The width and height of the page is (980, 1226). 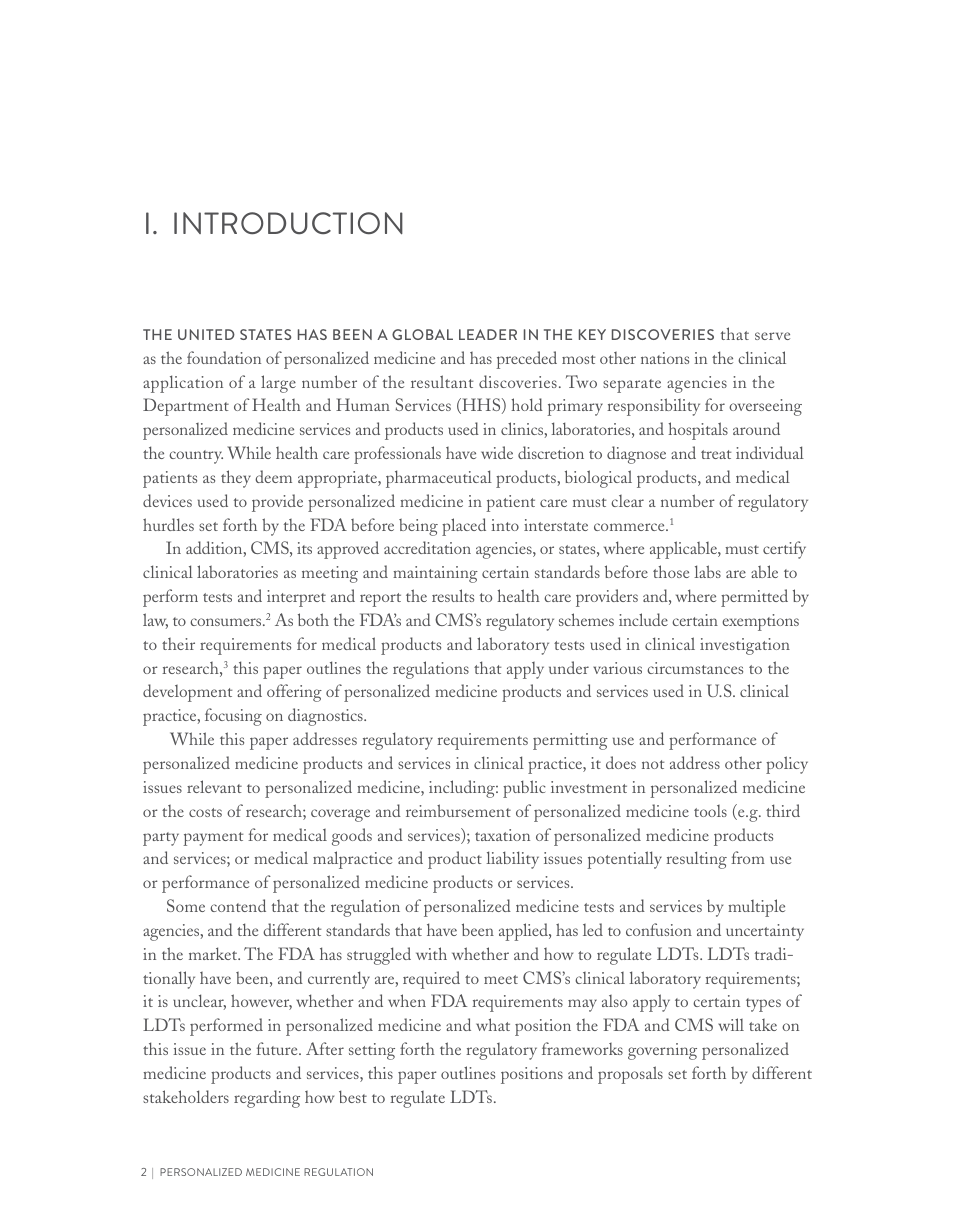 I want to click on Introduction, so click(x=288, y=223).
